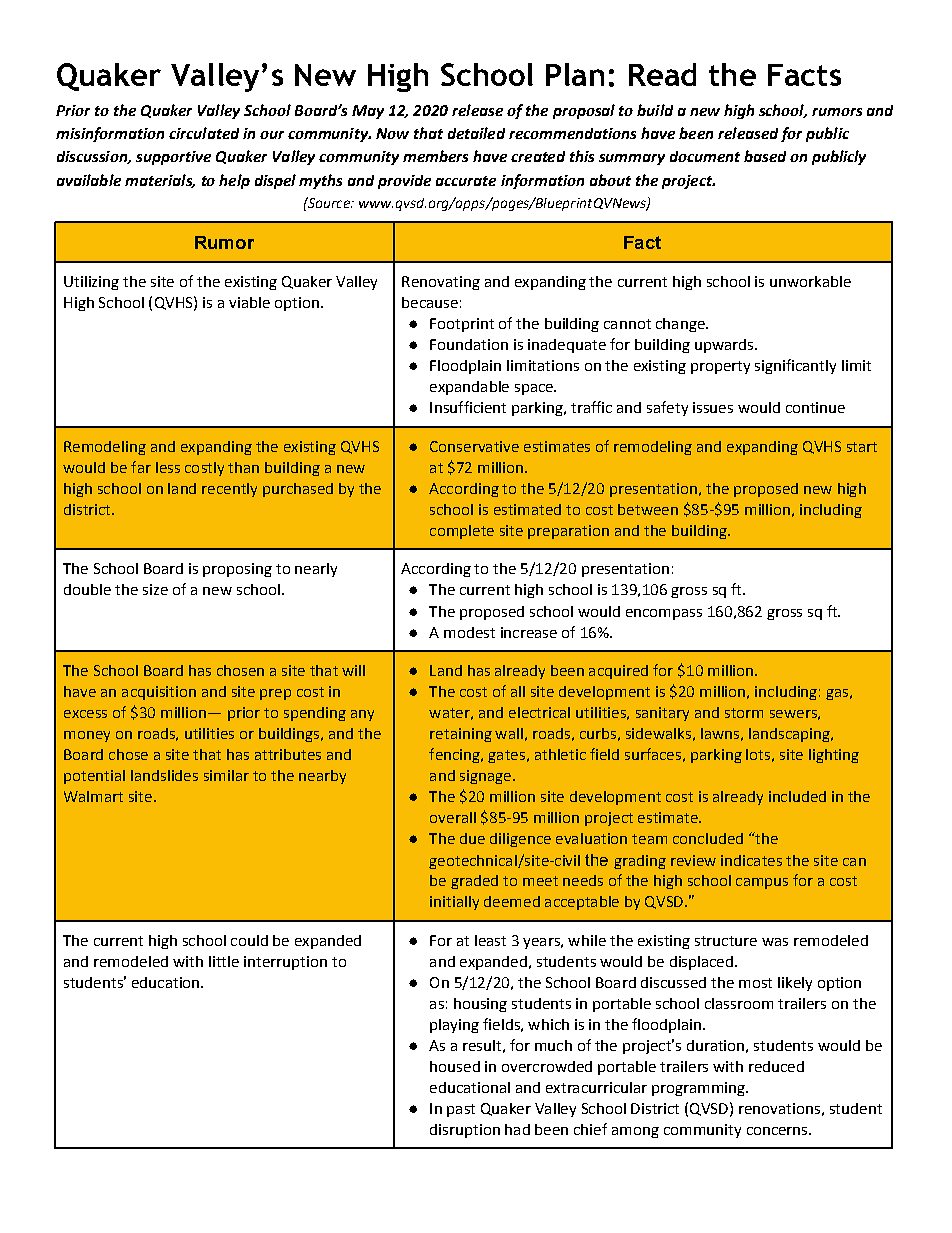 This screenshot has width=952, height=1233. I want to click on little, so click(224, 961).
